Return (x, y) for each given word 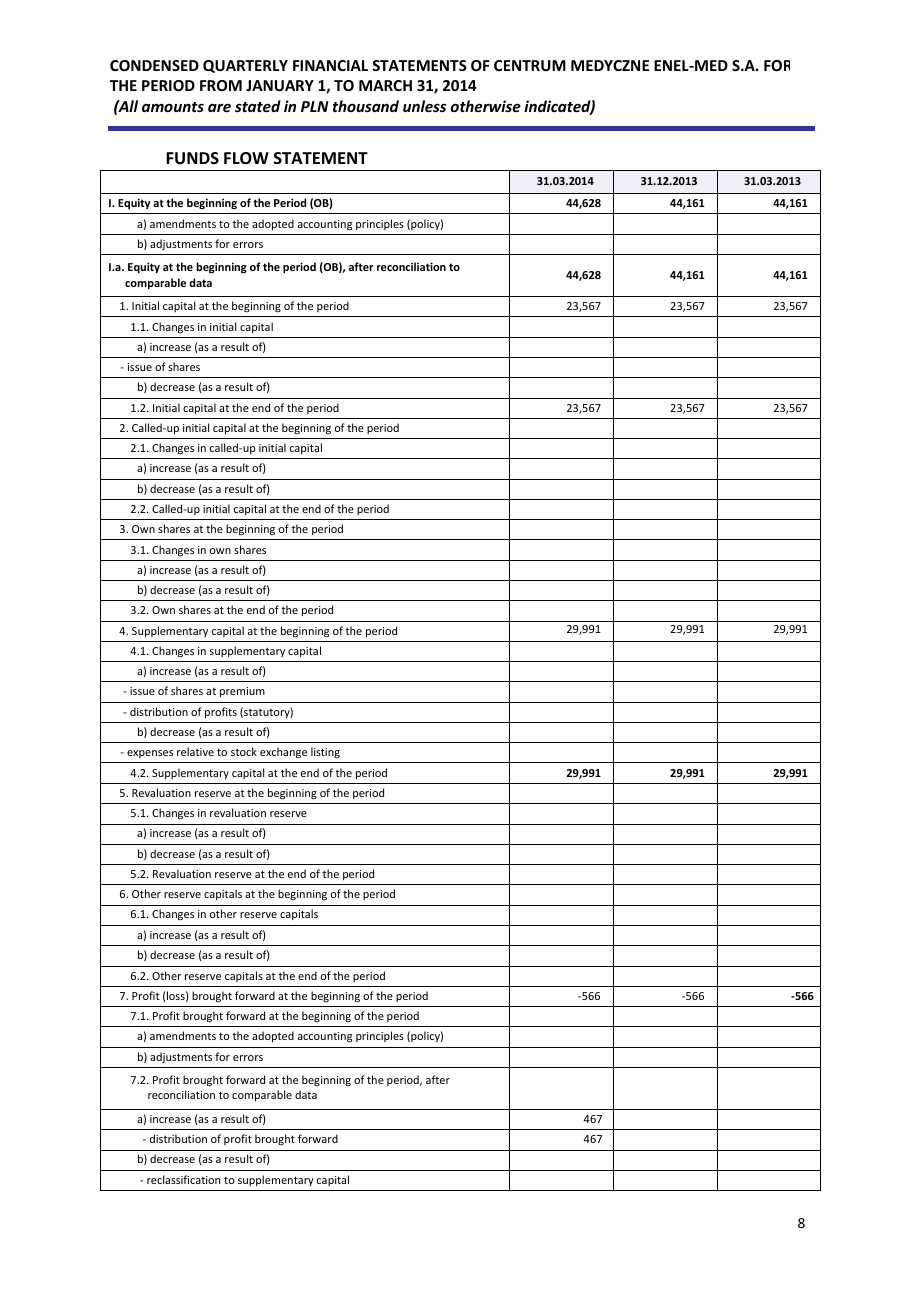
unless (424, 106)
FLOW (246, 158)
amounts (173, 107)
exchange (283, 752)
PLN (315, 106)
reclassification (183, 1179)
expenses (150, 754)
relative (195, 751)
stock (244, 751)
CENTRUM (530, 65)
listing (325, 752)
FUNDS (192, 158)
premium (242, 692)
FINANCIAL (330, 65)
